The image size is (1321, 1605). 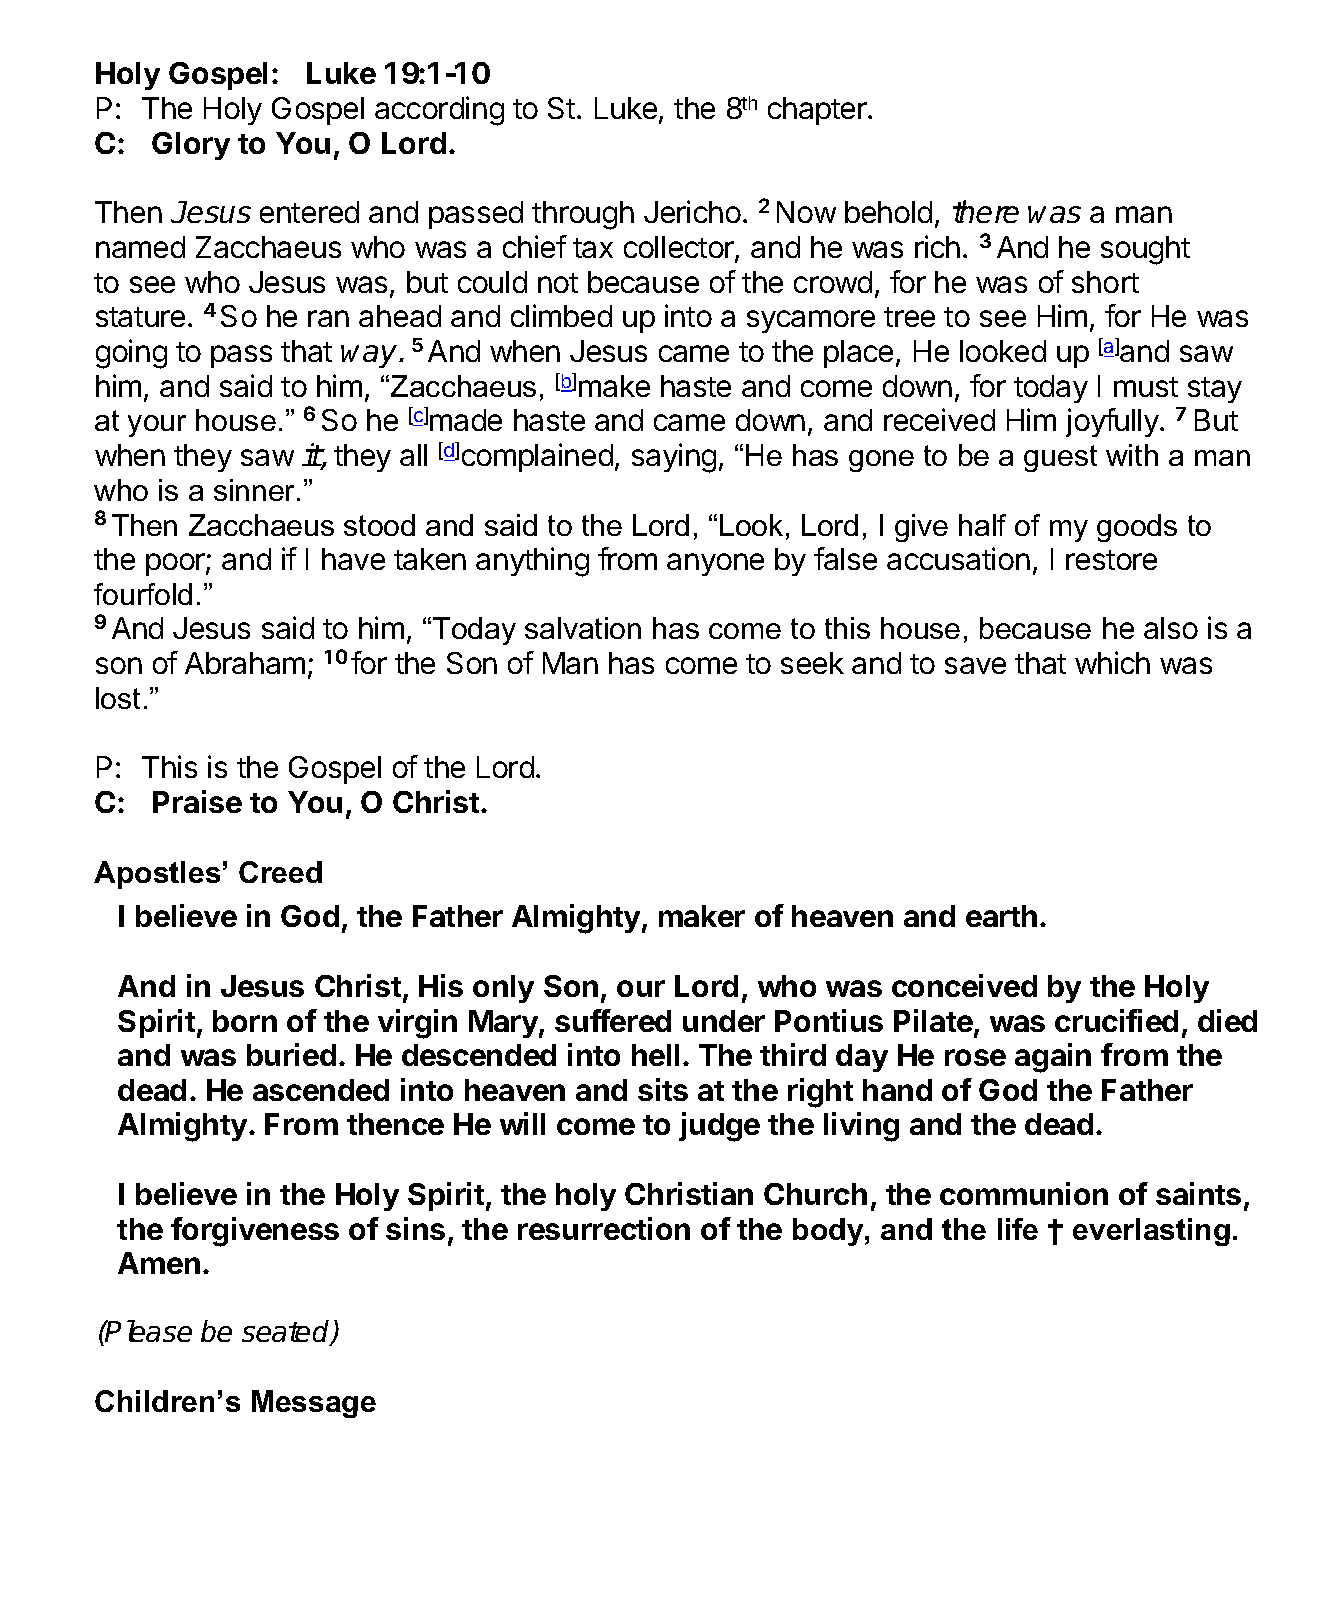 I want to click on anyone, so click(x=715, y=564).
